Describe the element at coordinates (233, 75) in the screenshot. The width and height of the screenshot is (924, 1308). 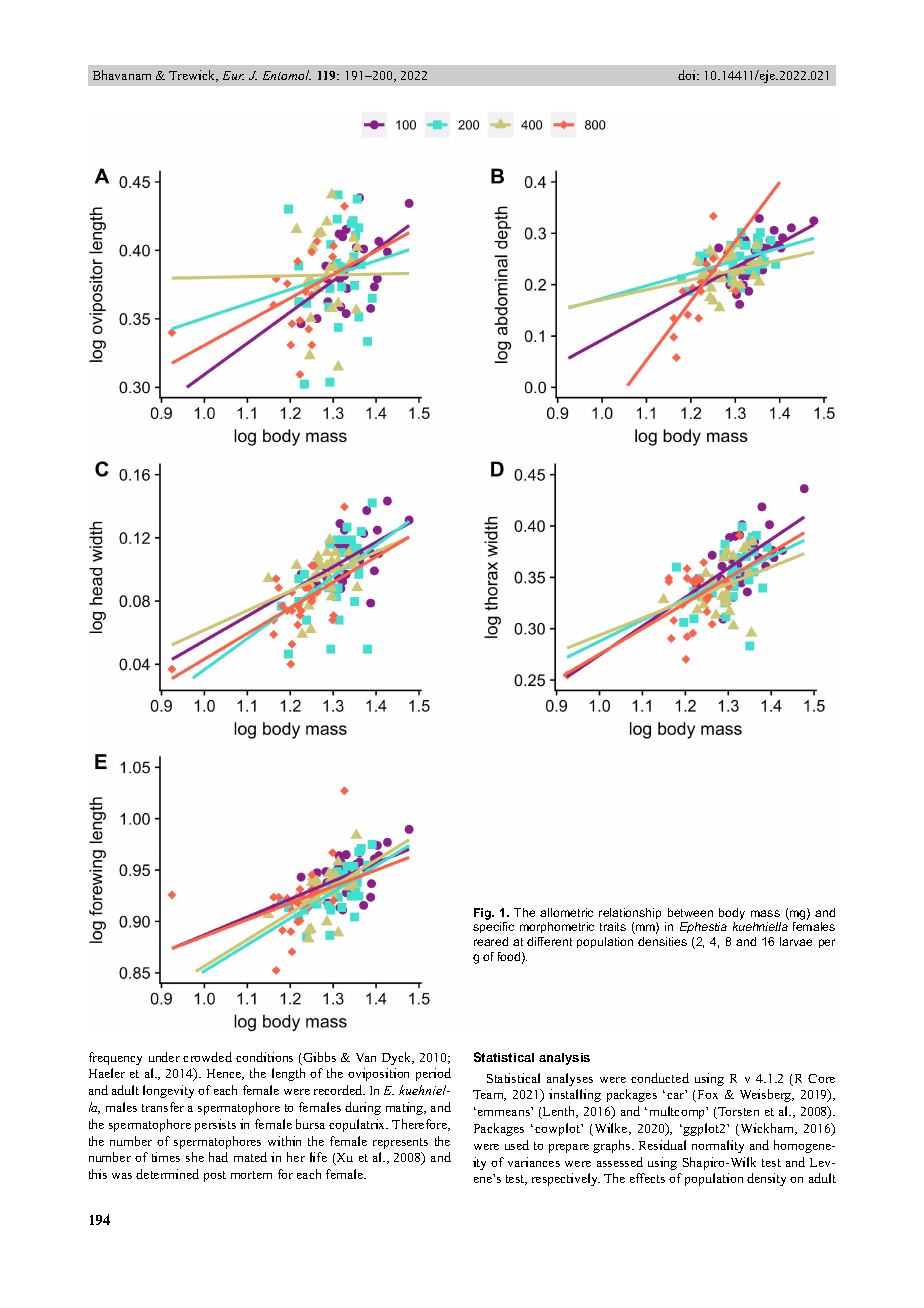
I see `Eur` at that location.
